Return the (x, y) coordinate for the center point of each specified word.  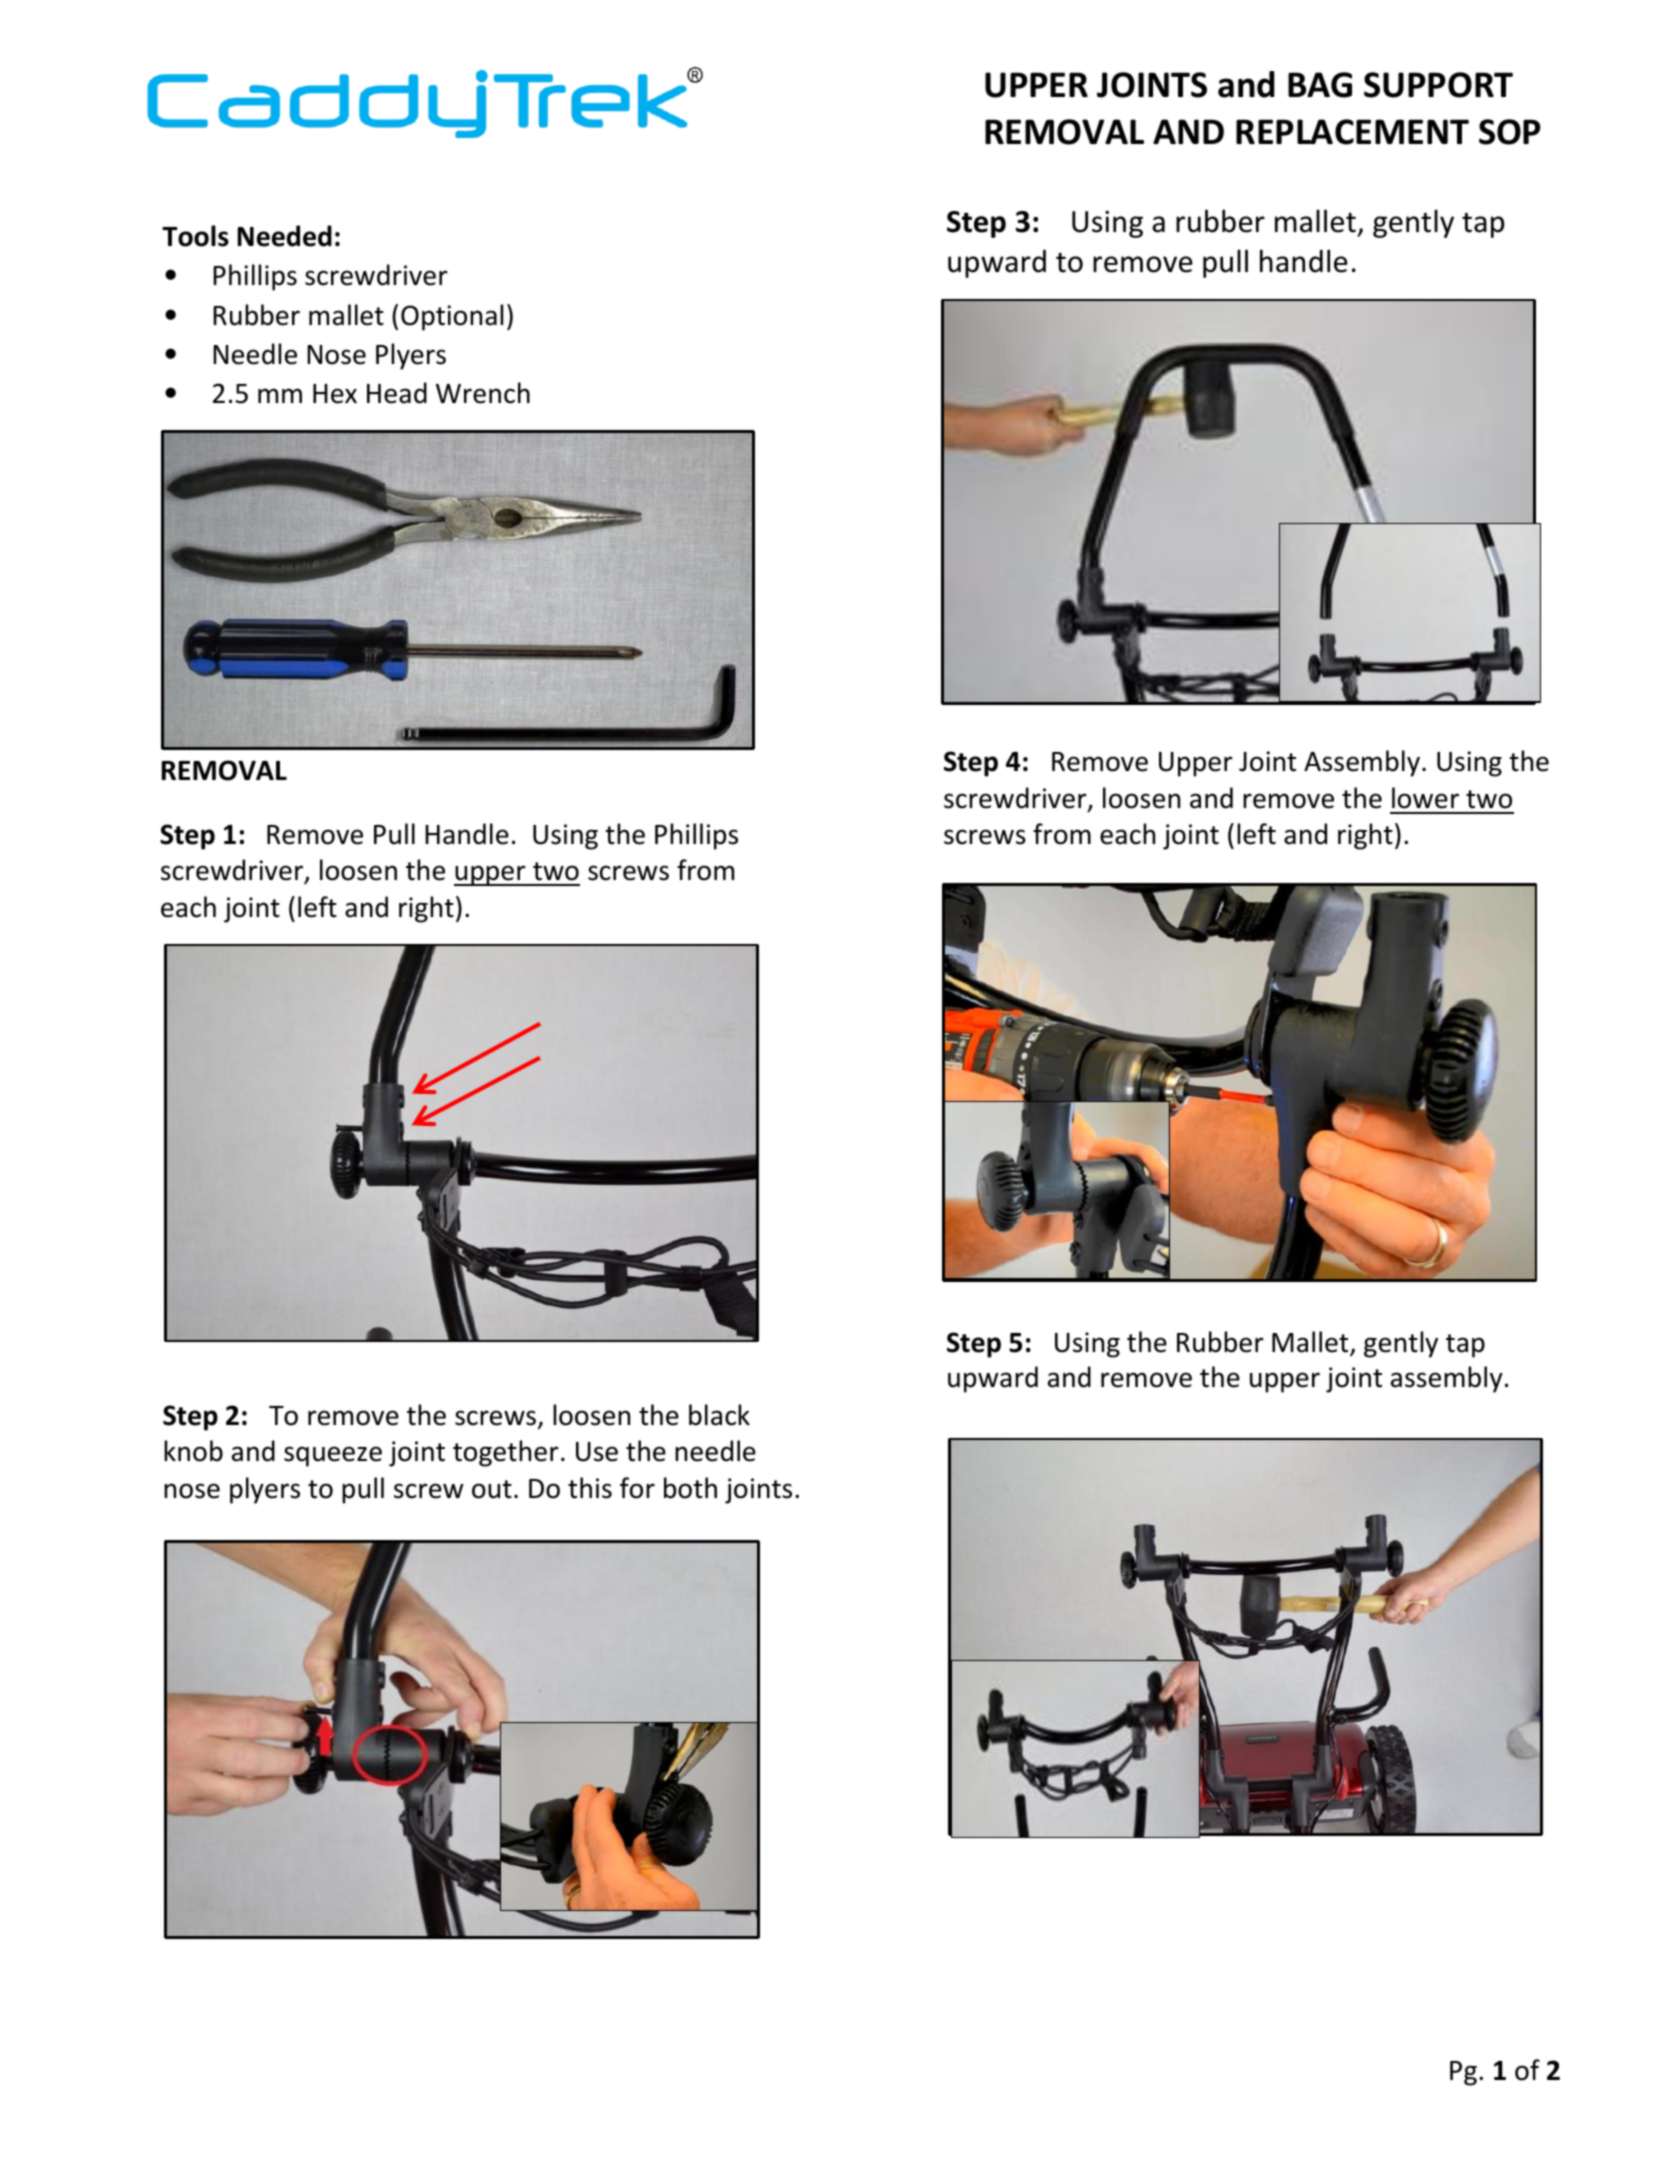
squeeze (333, 1456)
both (690, 1488)
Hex (335, 394)
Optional (452, 317)
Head (397, 393)
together (506, 1453)
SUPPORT (1438, 85)
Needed (285, 236)
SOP (1510, 132)
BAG (1320, 85)
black (719, 1415)
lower (1425, 798)
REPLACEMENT (1352, 132)
